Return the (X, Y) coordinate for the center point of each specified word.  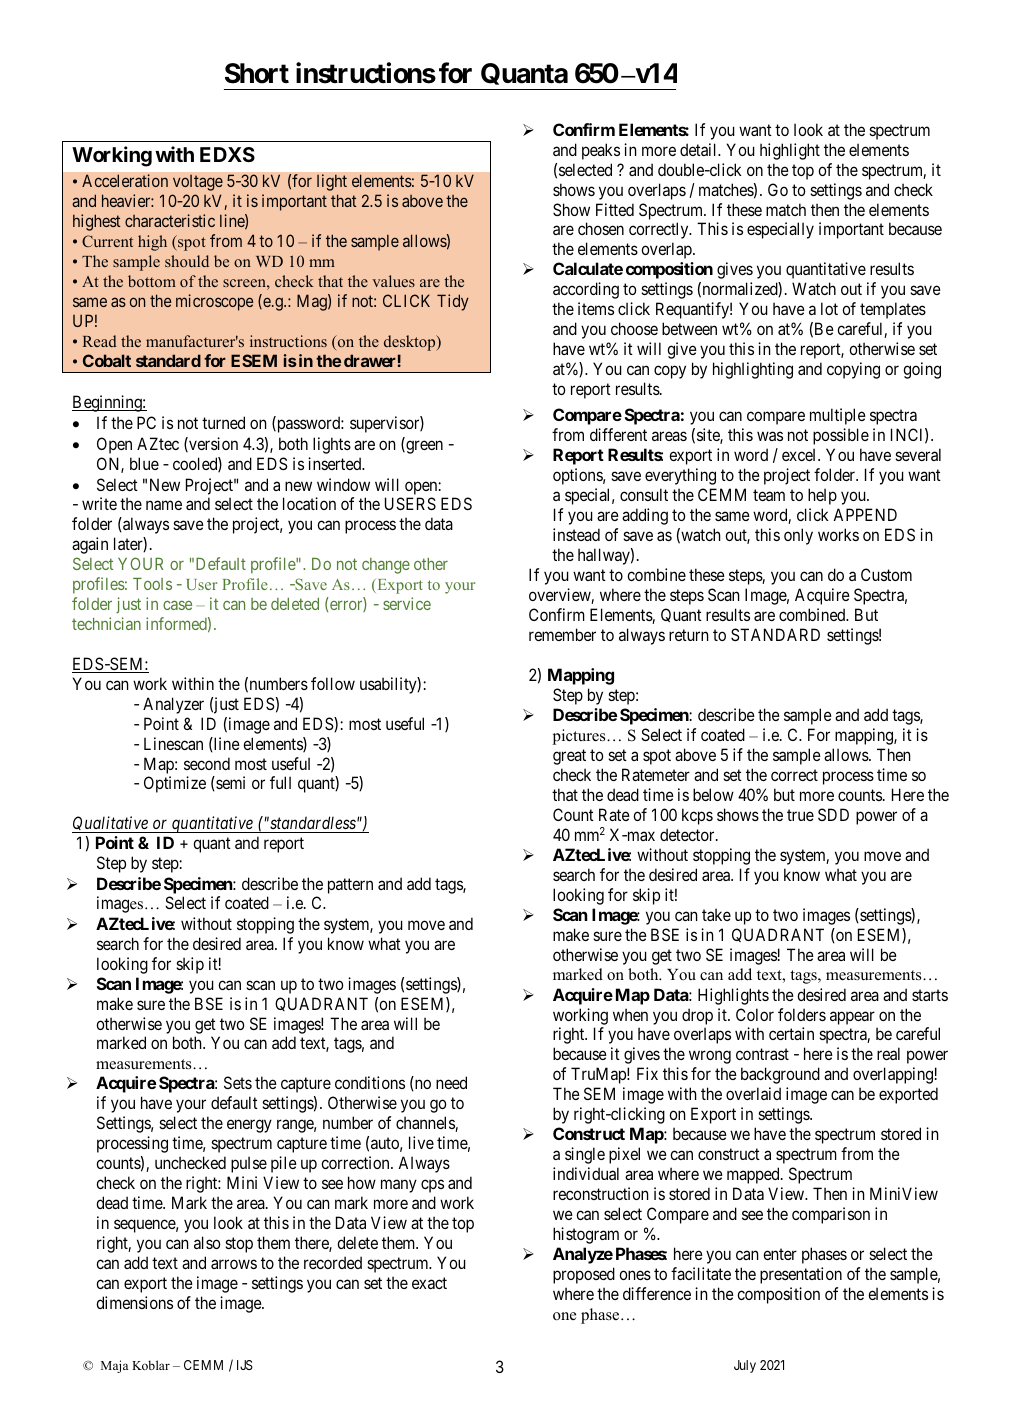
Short (257, 73)
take (716, 914)
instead (576, 534)
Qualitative (111, 824)
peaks (601, 151)
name (164, 505)
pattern (350, 886)
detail (700, 149)
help (822, 496)
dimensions (134, 1302)
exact (429, 1283)
